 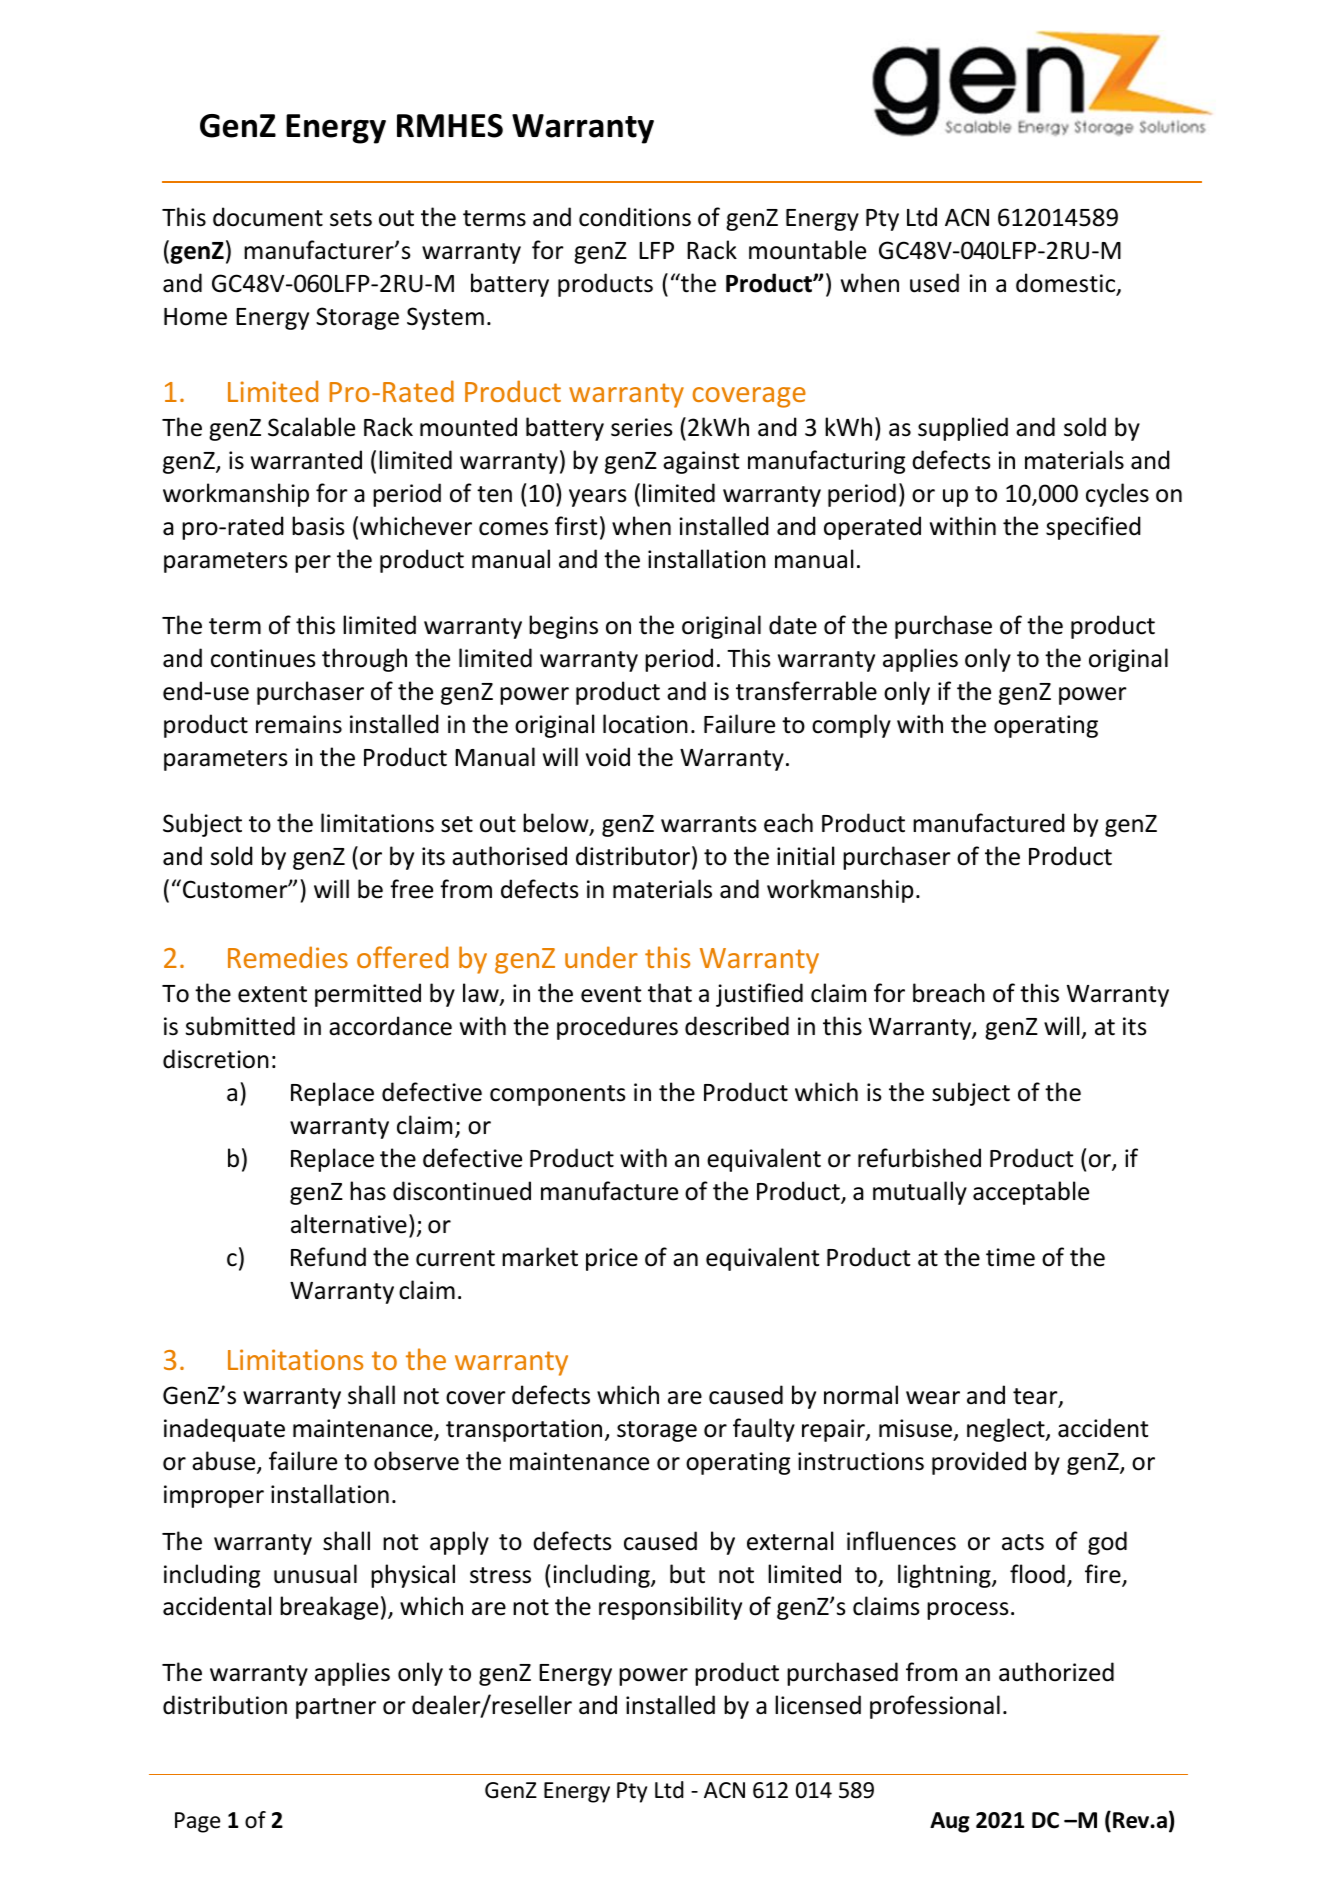 I want to click on remains, so click(x=299, y=724).
